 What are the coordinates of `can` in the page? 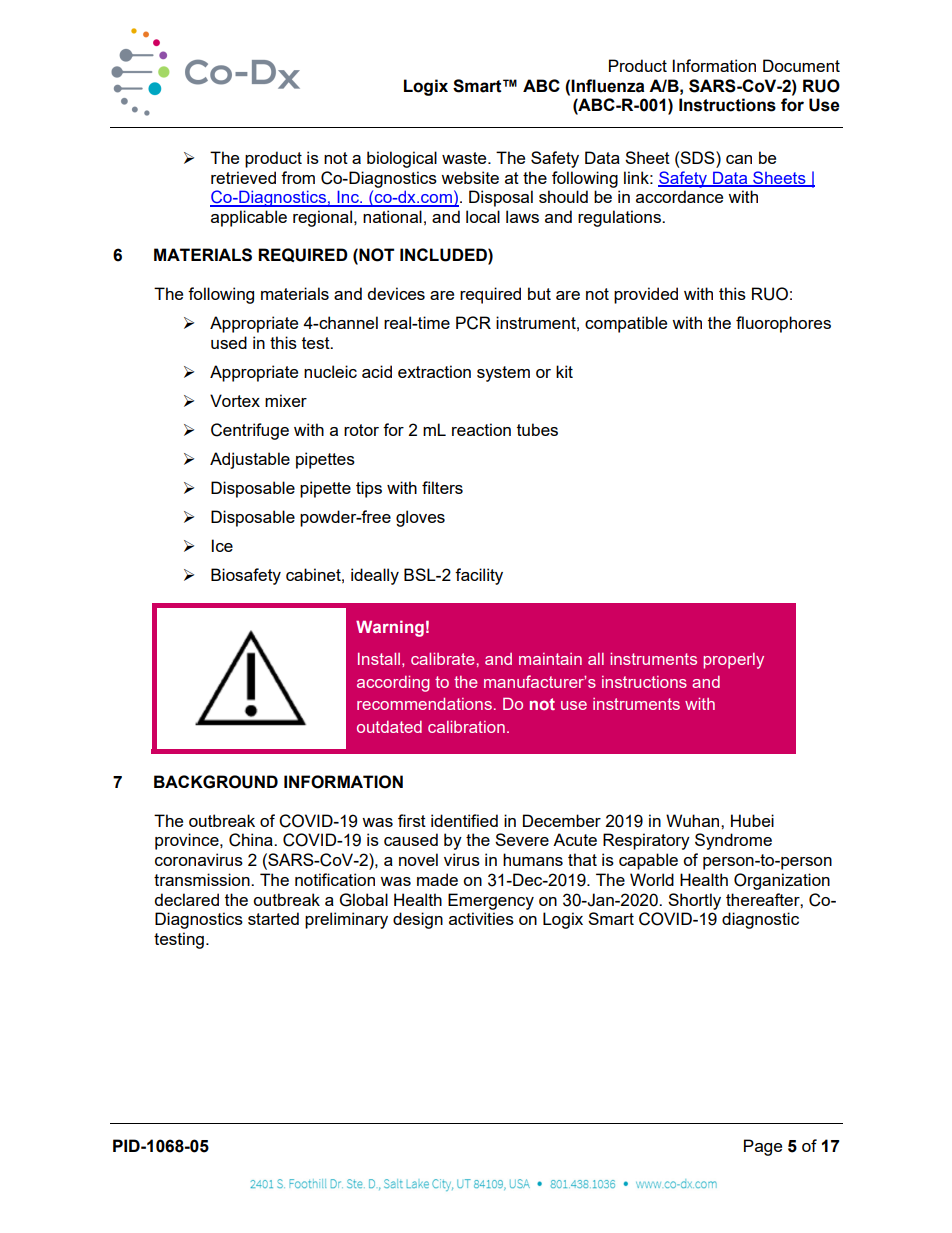 It's located at (739, 159).
